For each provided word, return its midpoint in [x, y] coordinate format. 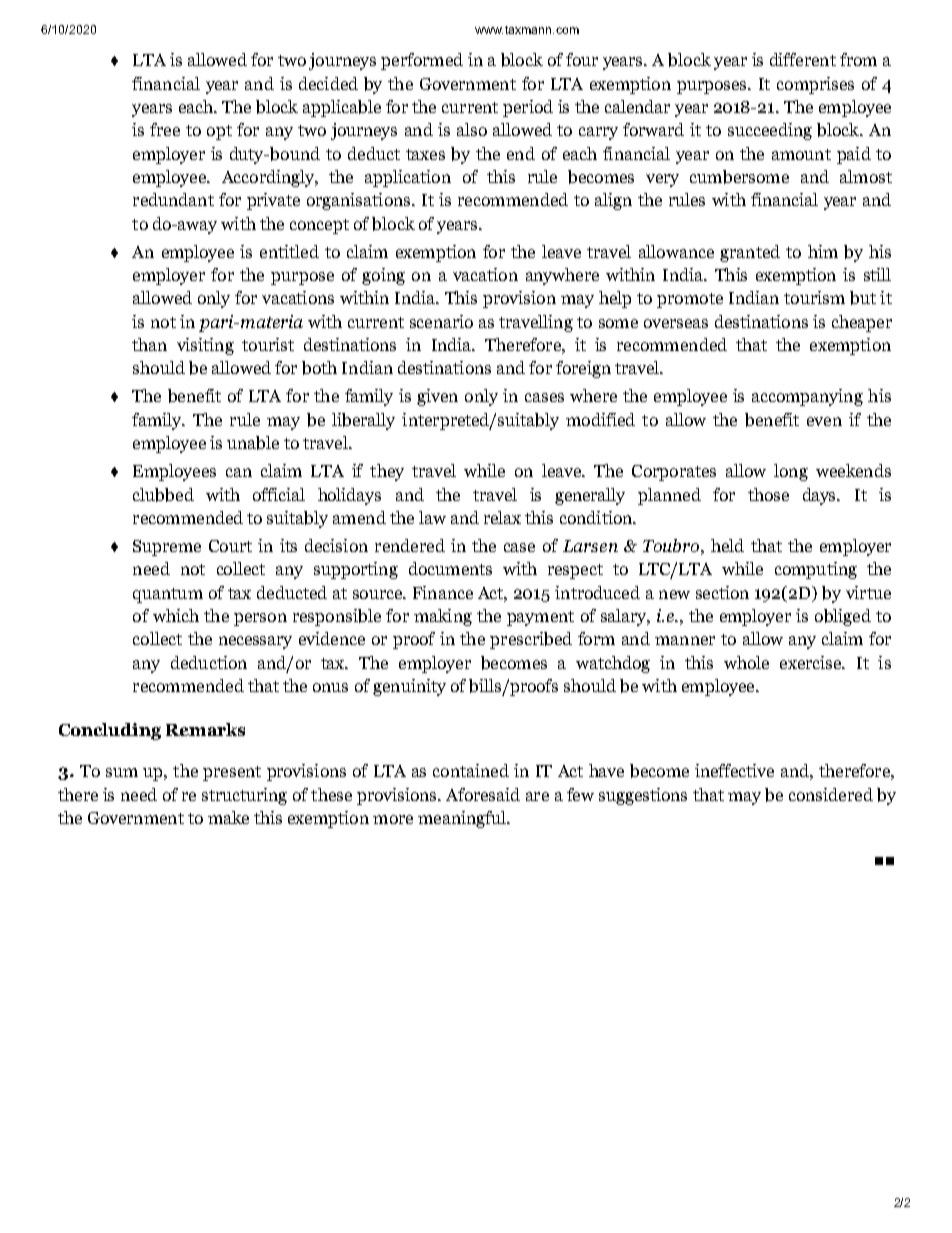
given [437, 397]
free [165, 129]
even [824, 421]
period [528, 108]
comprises [815, 85]
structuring [244, 796]
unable [253, 443]
